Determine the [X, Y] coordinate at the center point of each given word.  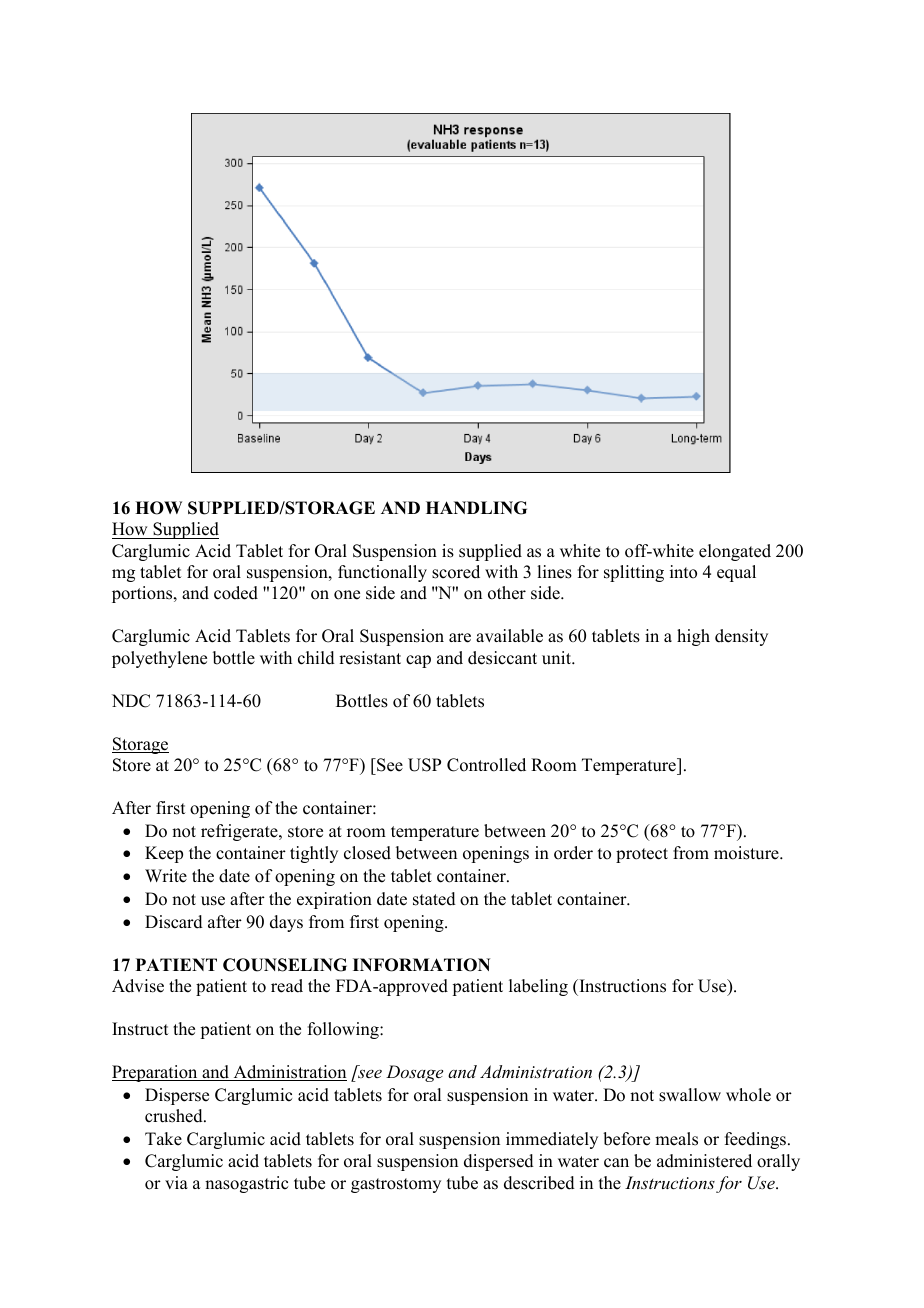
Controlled [486, 765]
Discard [174, 922]
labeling [538, 987]
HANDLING [476, 508]
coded [236, 593]
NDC [131, 701]
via [176, 1182]
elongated [735, 552]
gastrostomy [396, 1185]
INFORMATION [421, 965]
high [693, 637]
